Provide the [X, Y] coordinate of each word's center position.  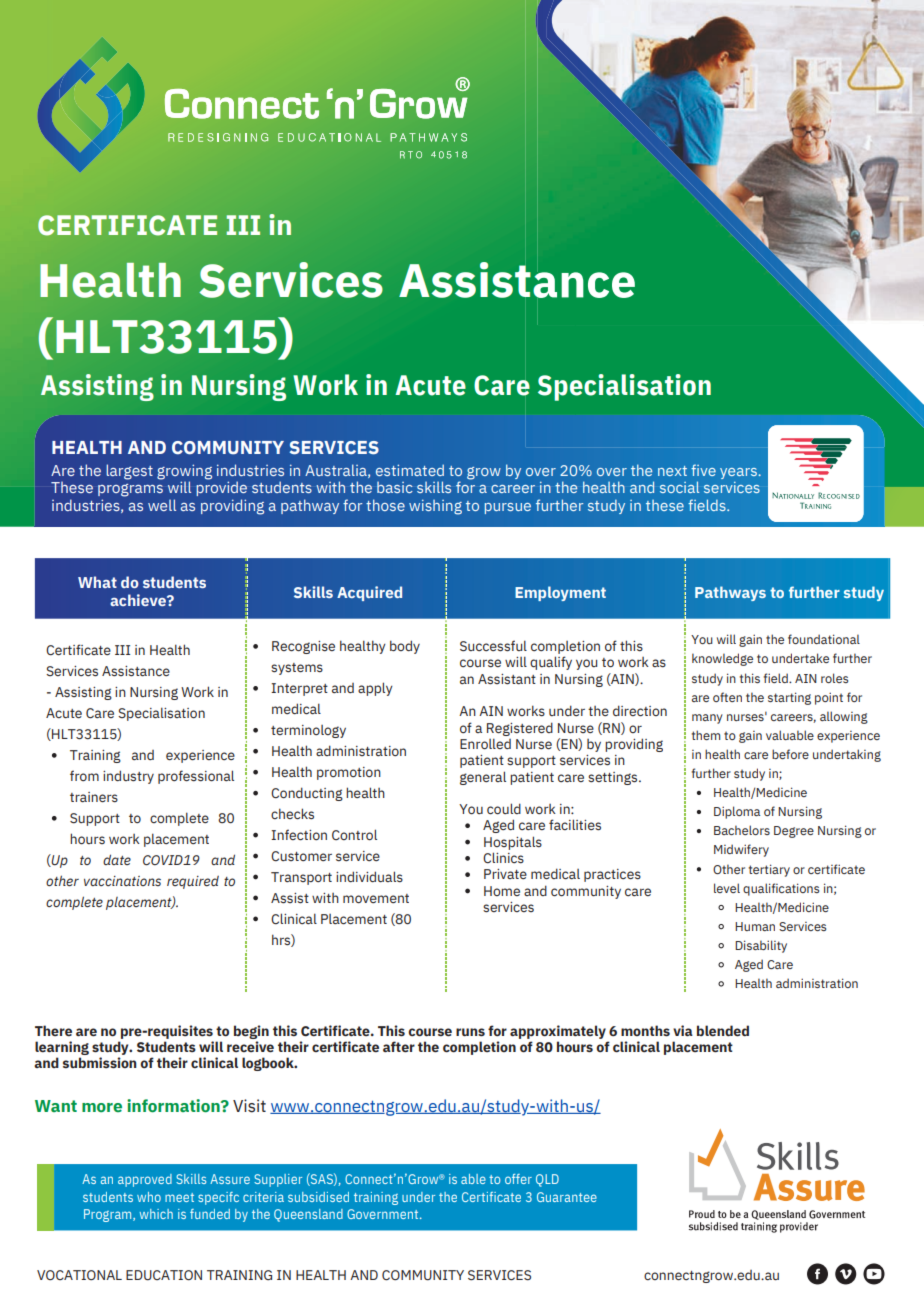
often [727, 697]
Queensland [308, 1215]
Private [505, 874]
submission [100, 1063]
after [399, 1047]
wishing [435, 507]
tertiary [769, 870]
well [162, 505]
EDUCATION [164, 1275]
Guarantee [567, 1197]
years [739, 473]
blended [723, 1031]
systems [297, 669]
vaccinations [122, 881]
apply [375, 689]
